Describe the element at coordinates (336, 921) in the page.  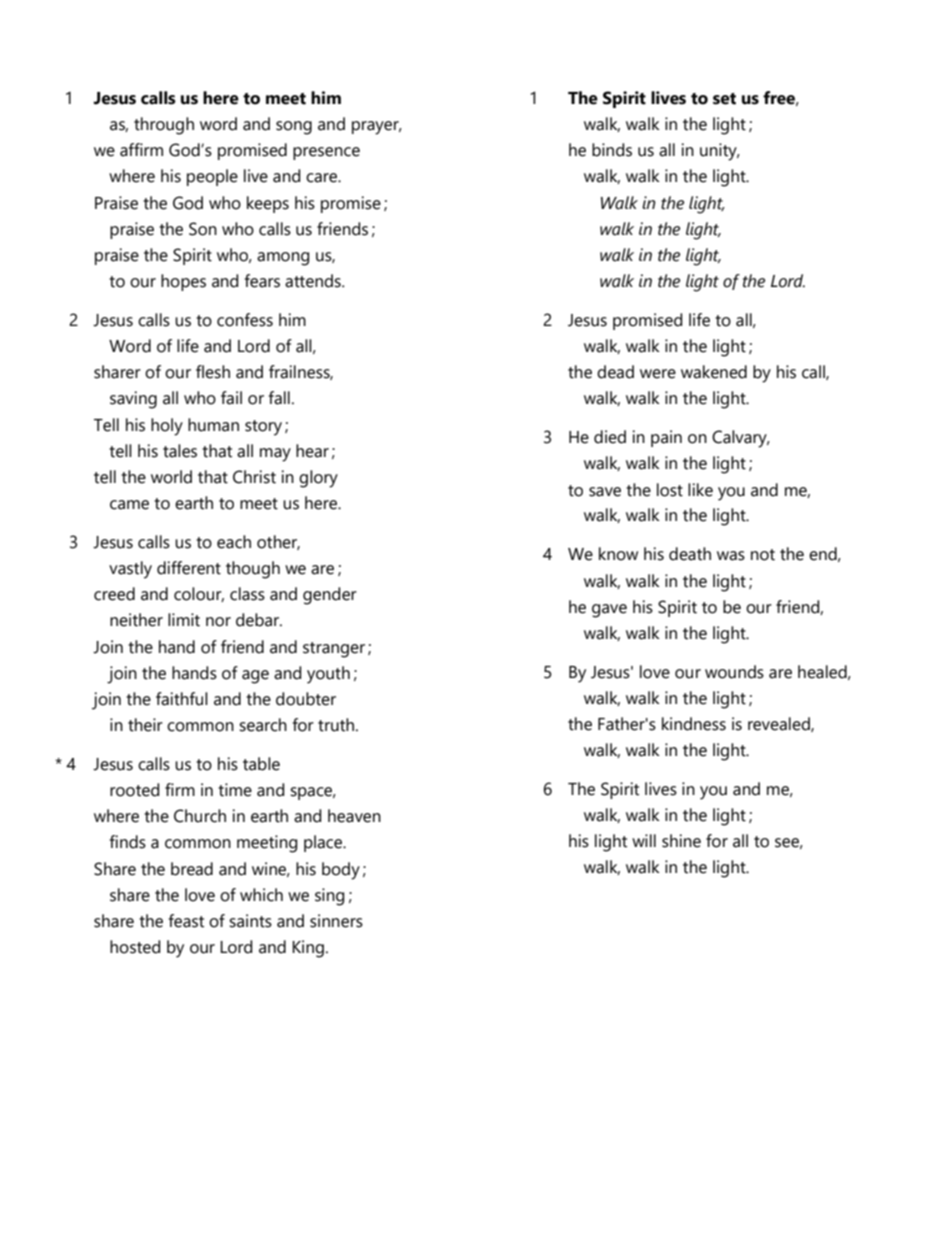
I see `sinners` at that location.
